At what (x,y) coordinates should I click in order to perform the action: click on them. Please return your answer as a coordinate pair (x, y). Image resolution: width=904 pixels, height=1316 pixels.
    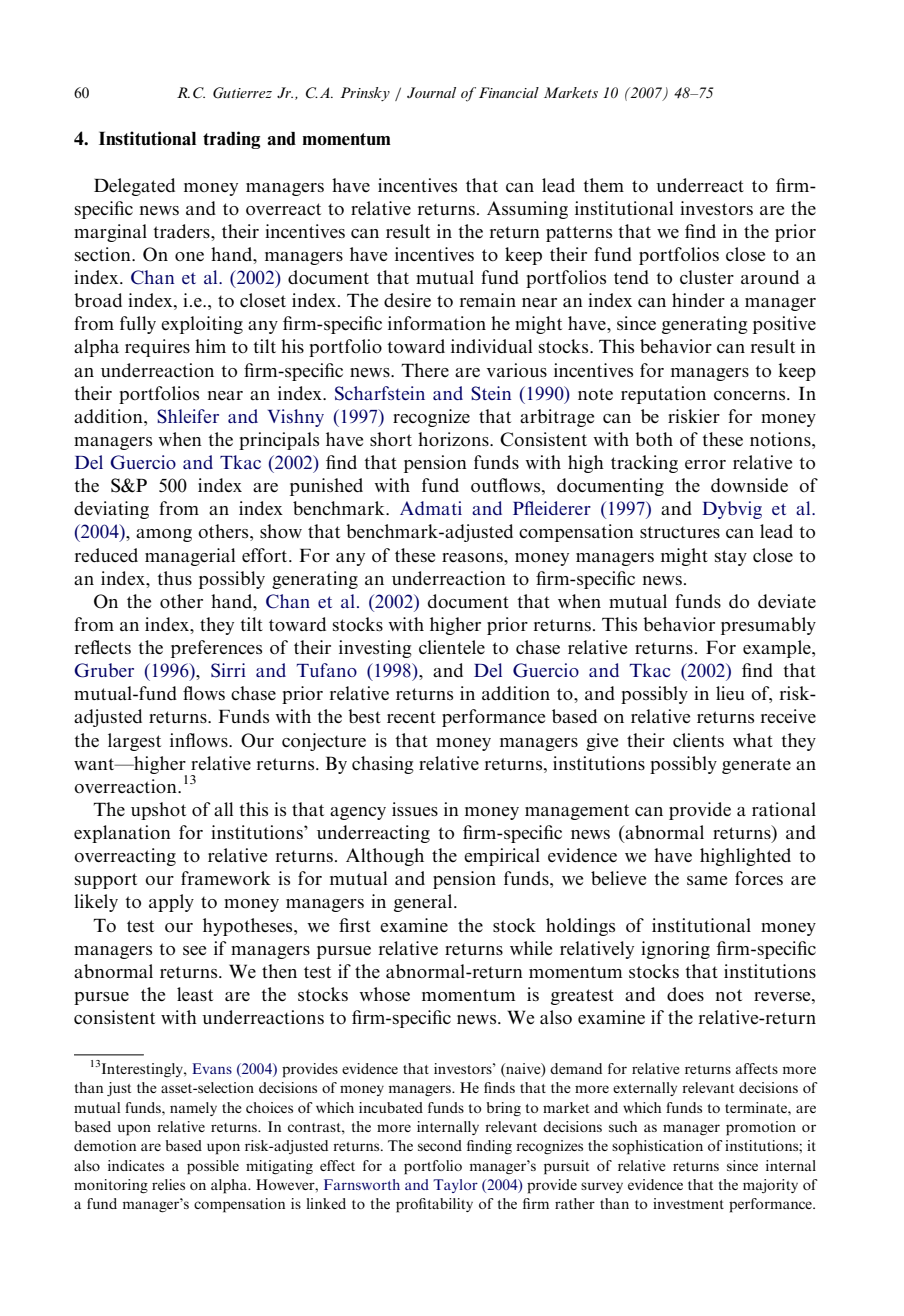
    Looking at the image, I should click on (603, 185).
